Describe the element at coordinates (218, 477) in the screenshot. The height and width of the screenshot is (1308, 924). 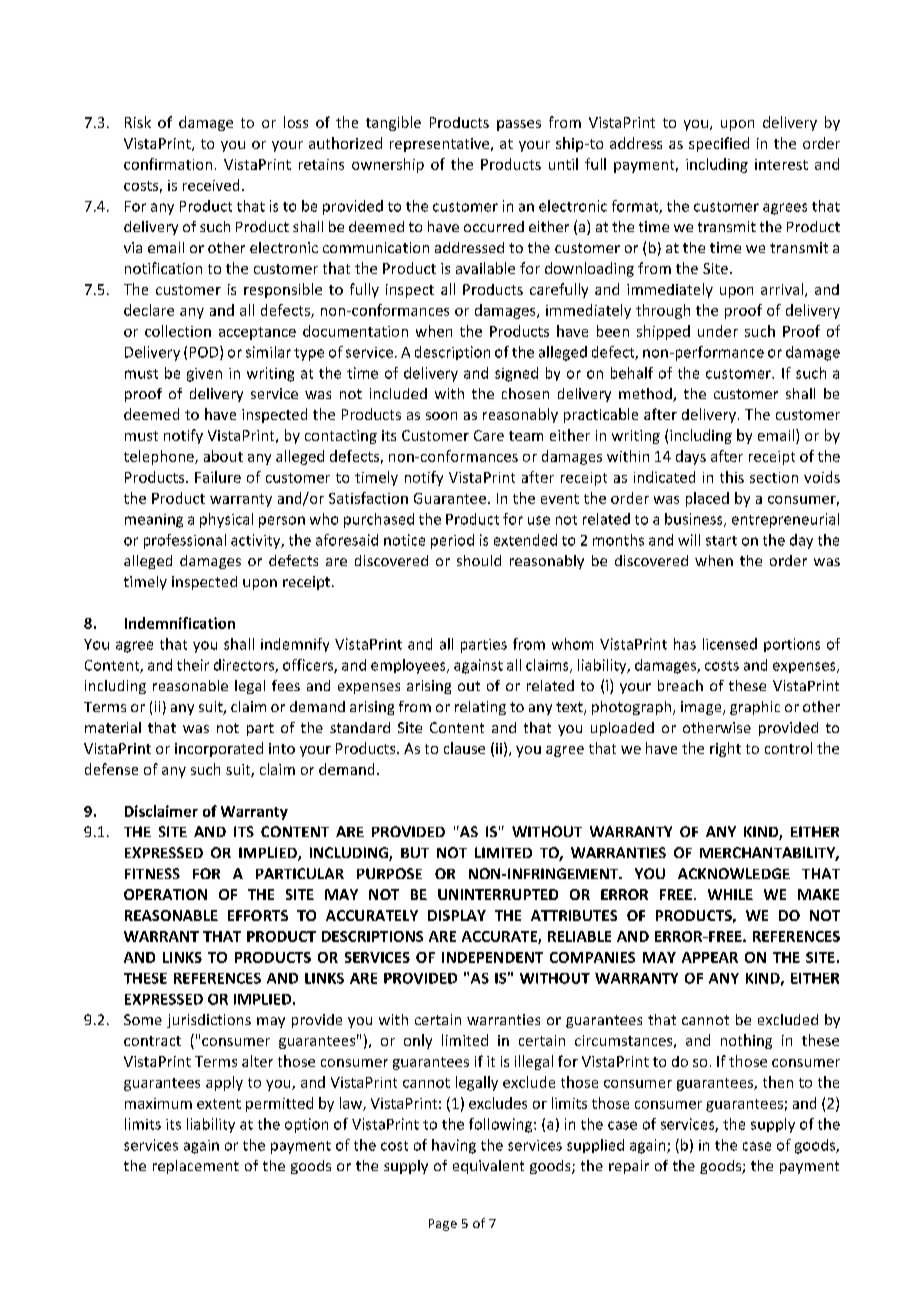
I see `Failure` at that location.
